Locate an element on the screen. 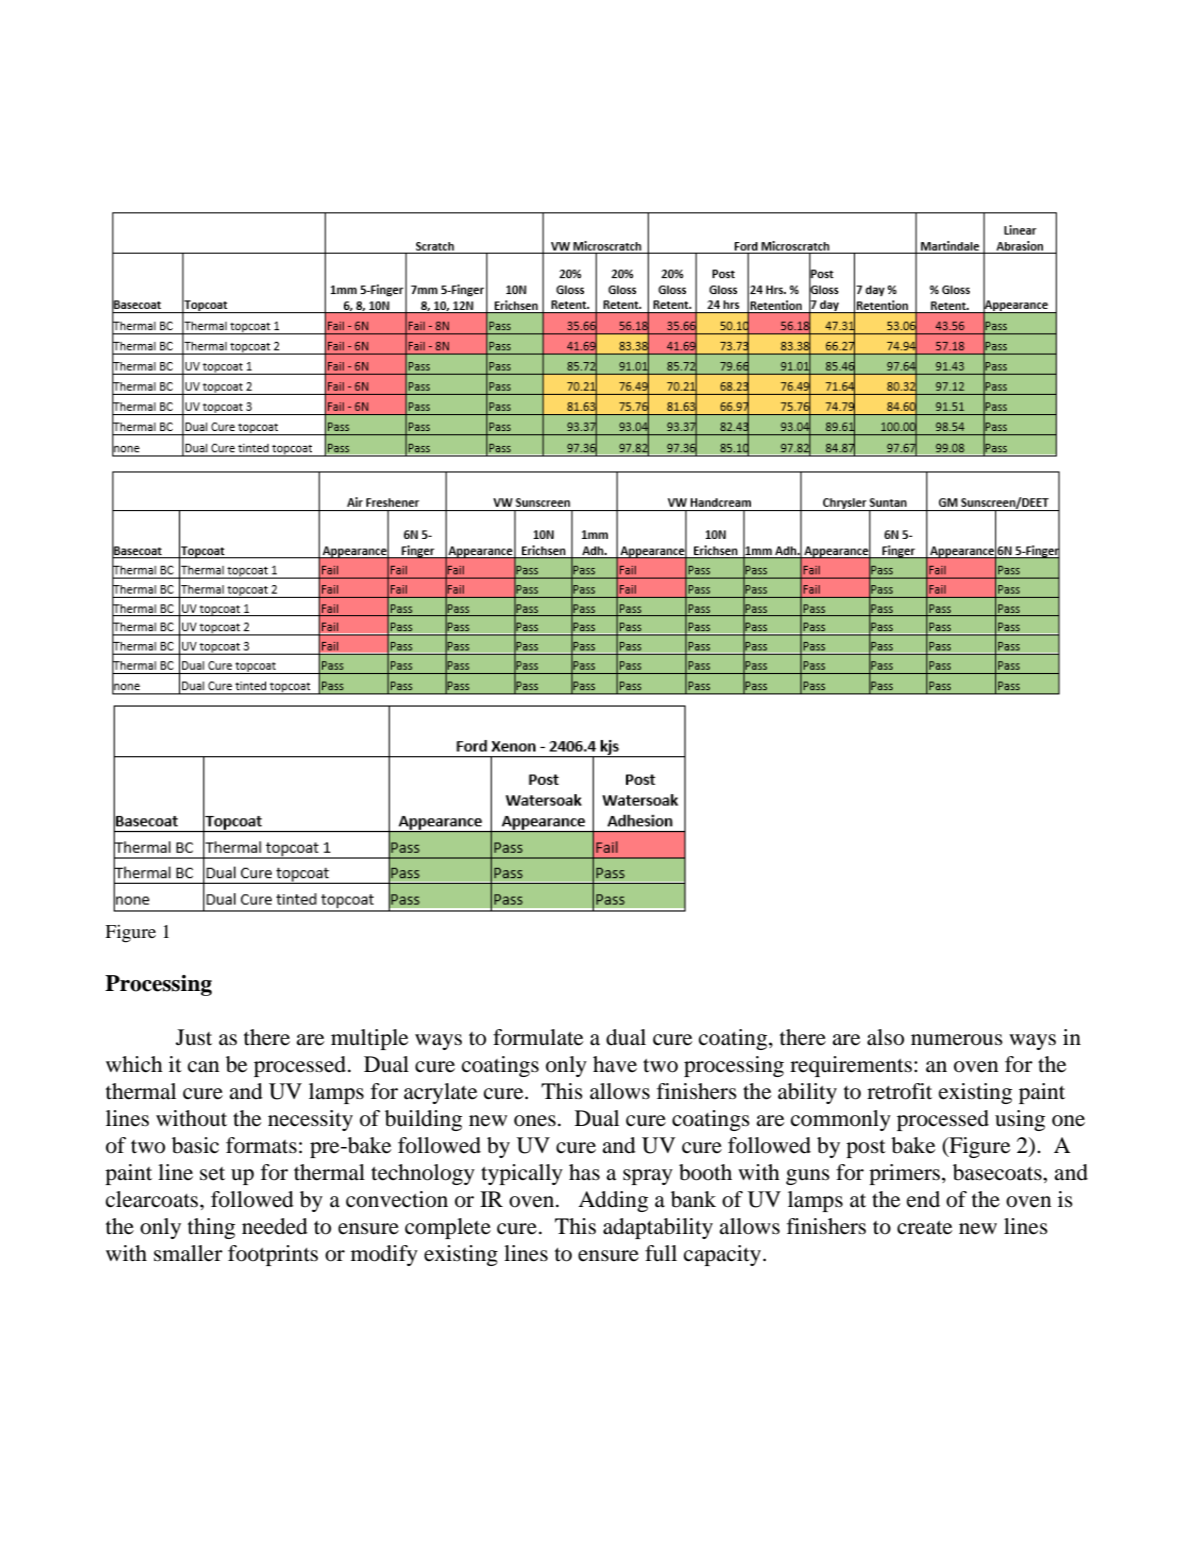 This screenshot has height=1547, width=1196. necessity is located at coordinates (310, 1120).
